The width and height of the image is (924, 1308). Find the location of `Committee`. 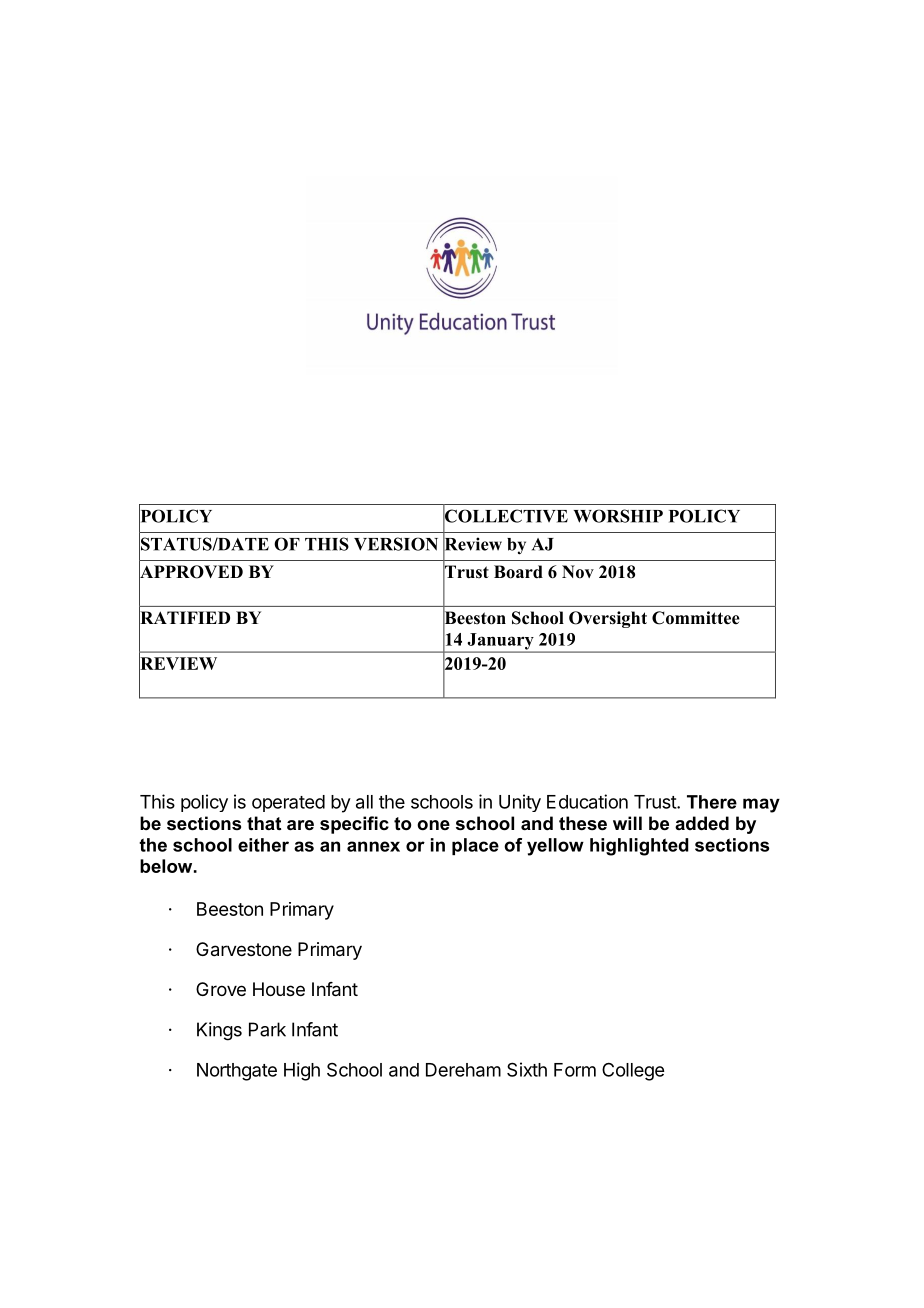

Committee is located at coordinates (696, 618).
